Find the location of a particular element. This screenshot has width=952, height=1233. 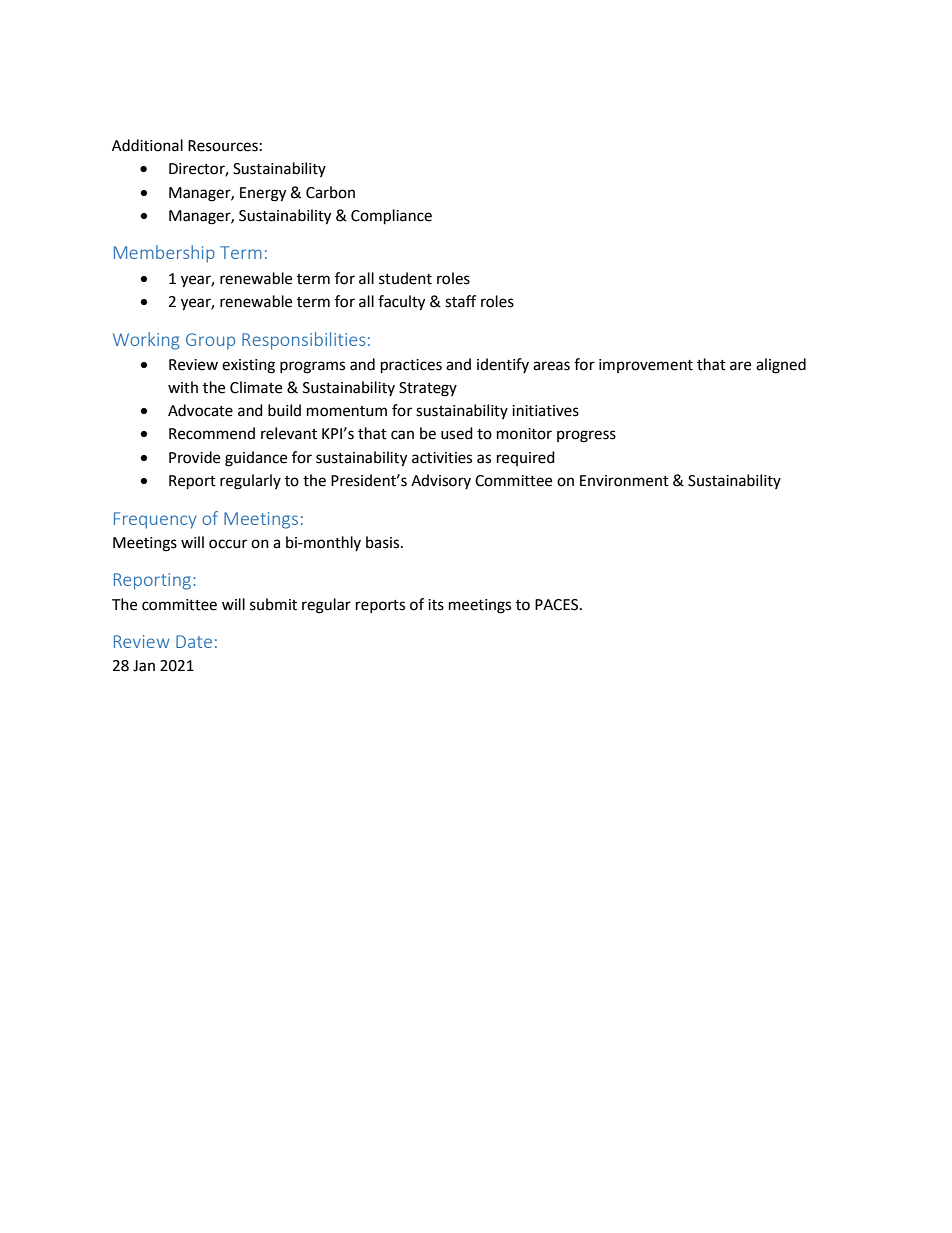

improvement is located at coordinates (646, 366).
